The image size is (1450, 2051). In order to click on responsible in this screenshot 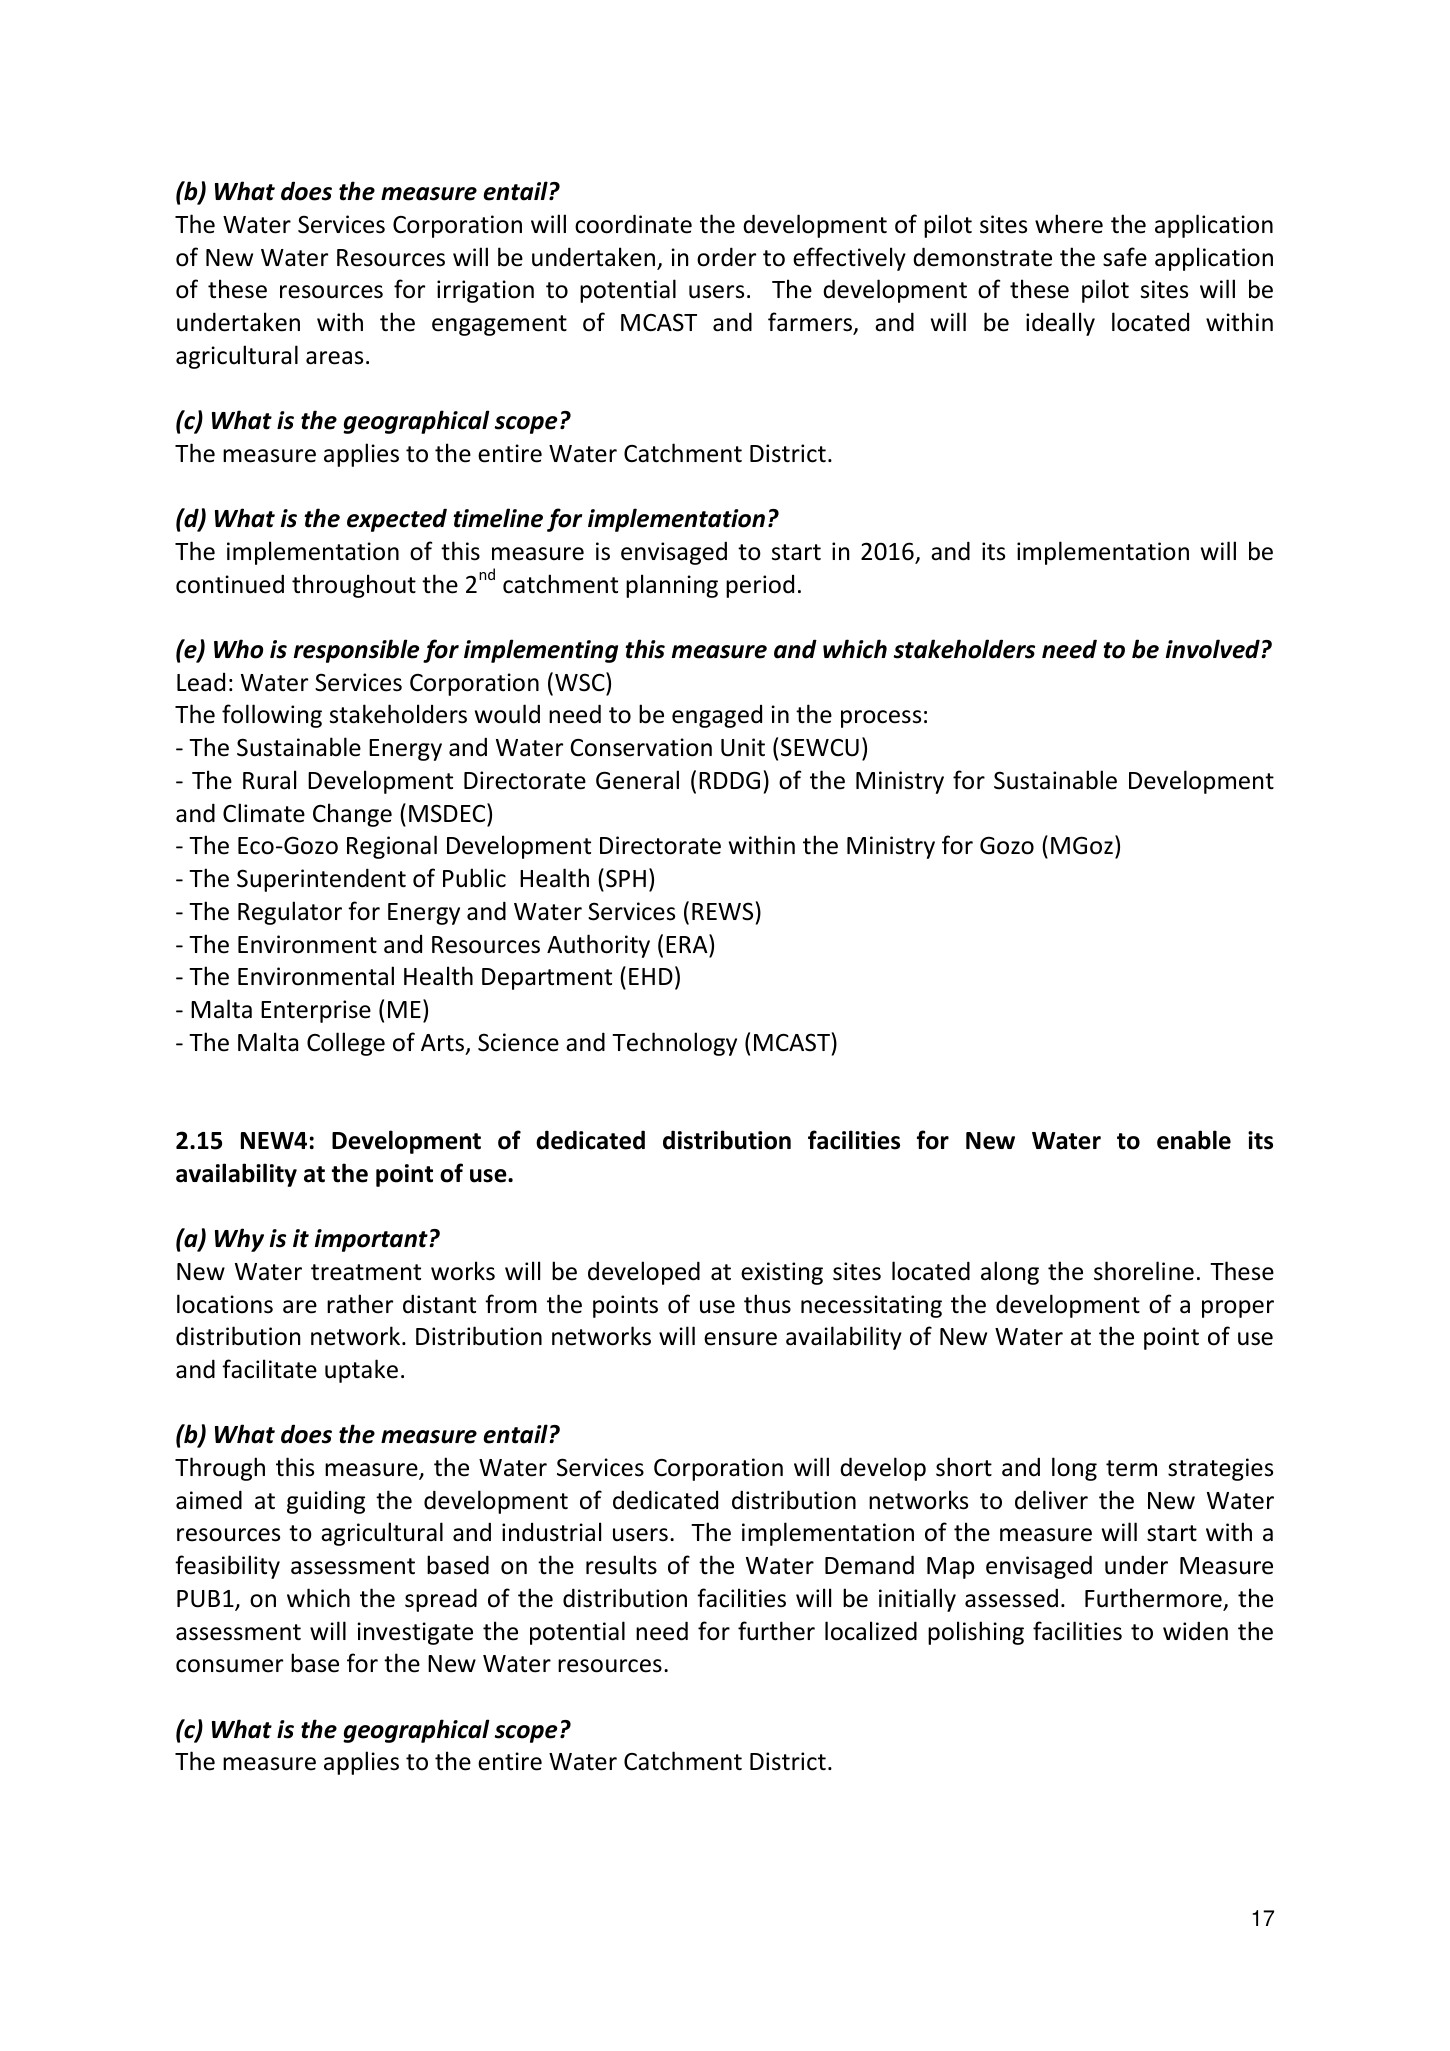, I will do `click(357, 651)`.
